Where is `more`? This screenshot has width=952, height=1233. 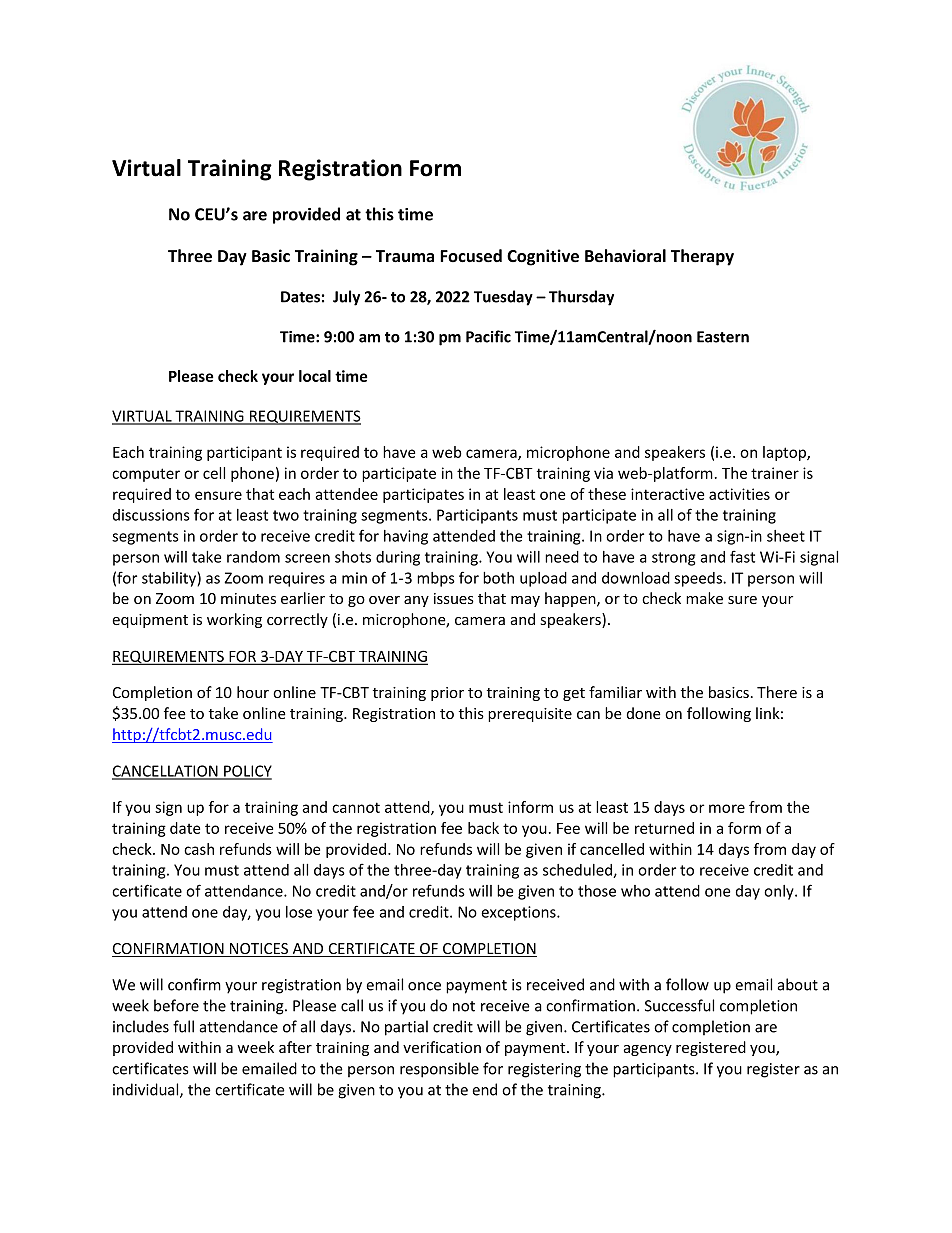
more is located at coordinates (727, 808).
